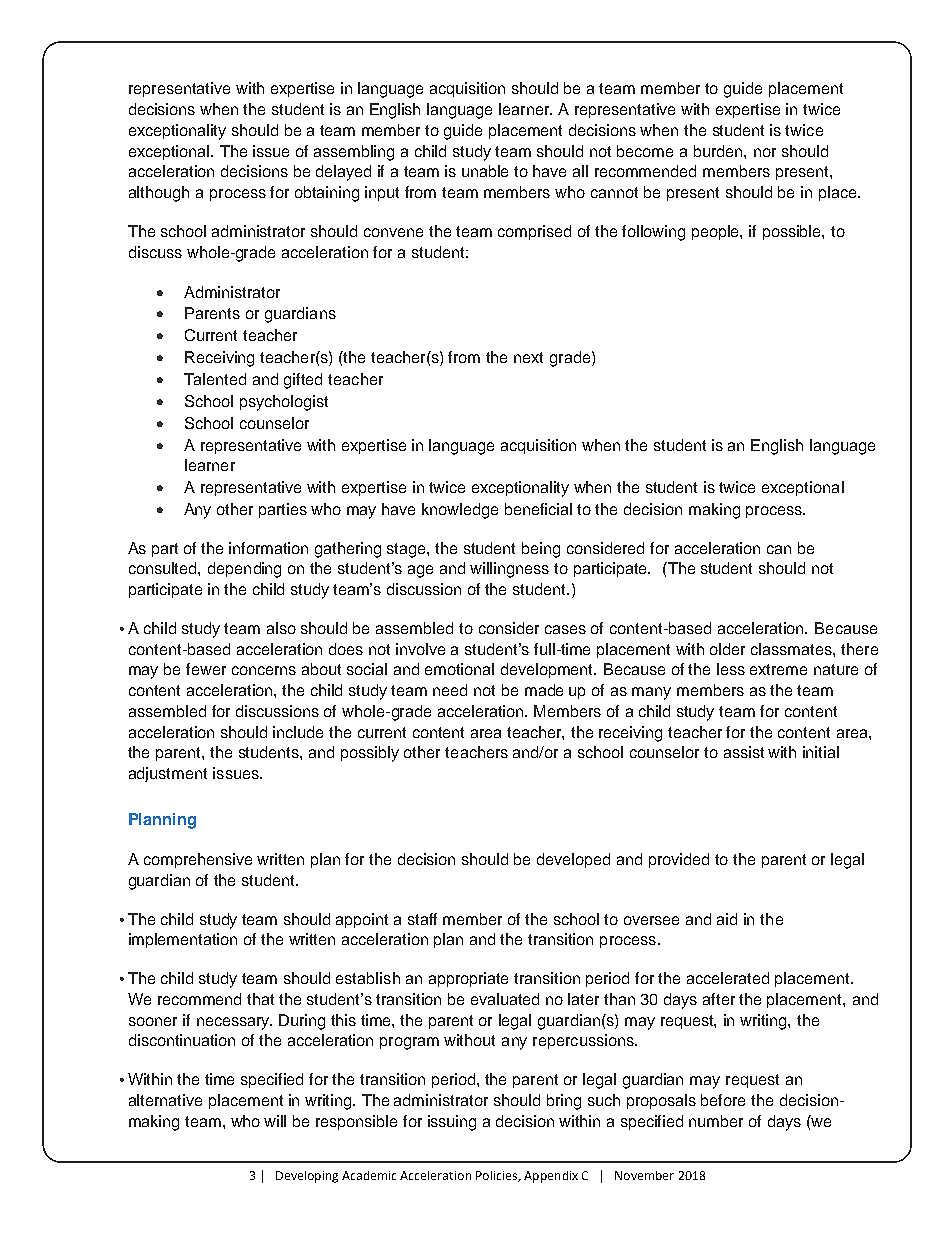 The width and height of the screenshot is (952, 1233). What do you see at coordinates (653, 233) in the screenshot?
I see `following` at bounding box center [653, 233].
